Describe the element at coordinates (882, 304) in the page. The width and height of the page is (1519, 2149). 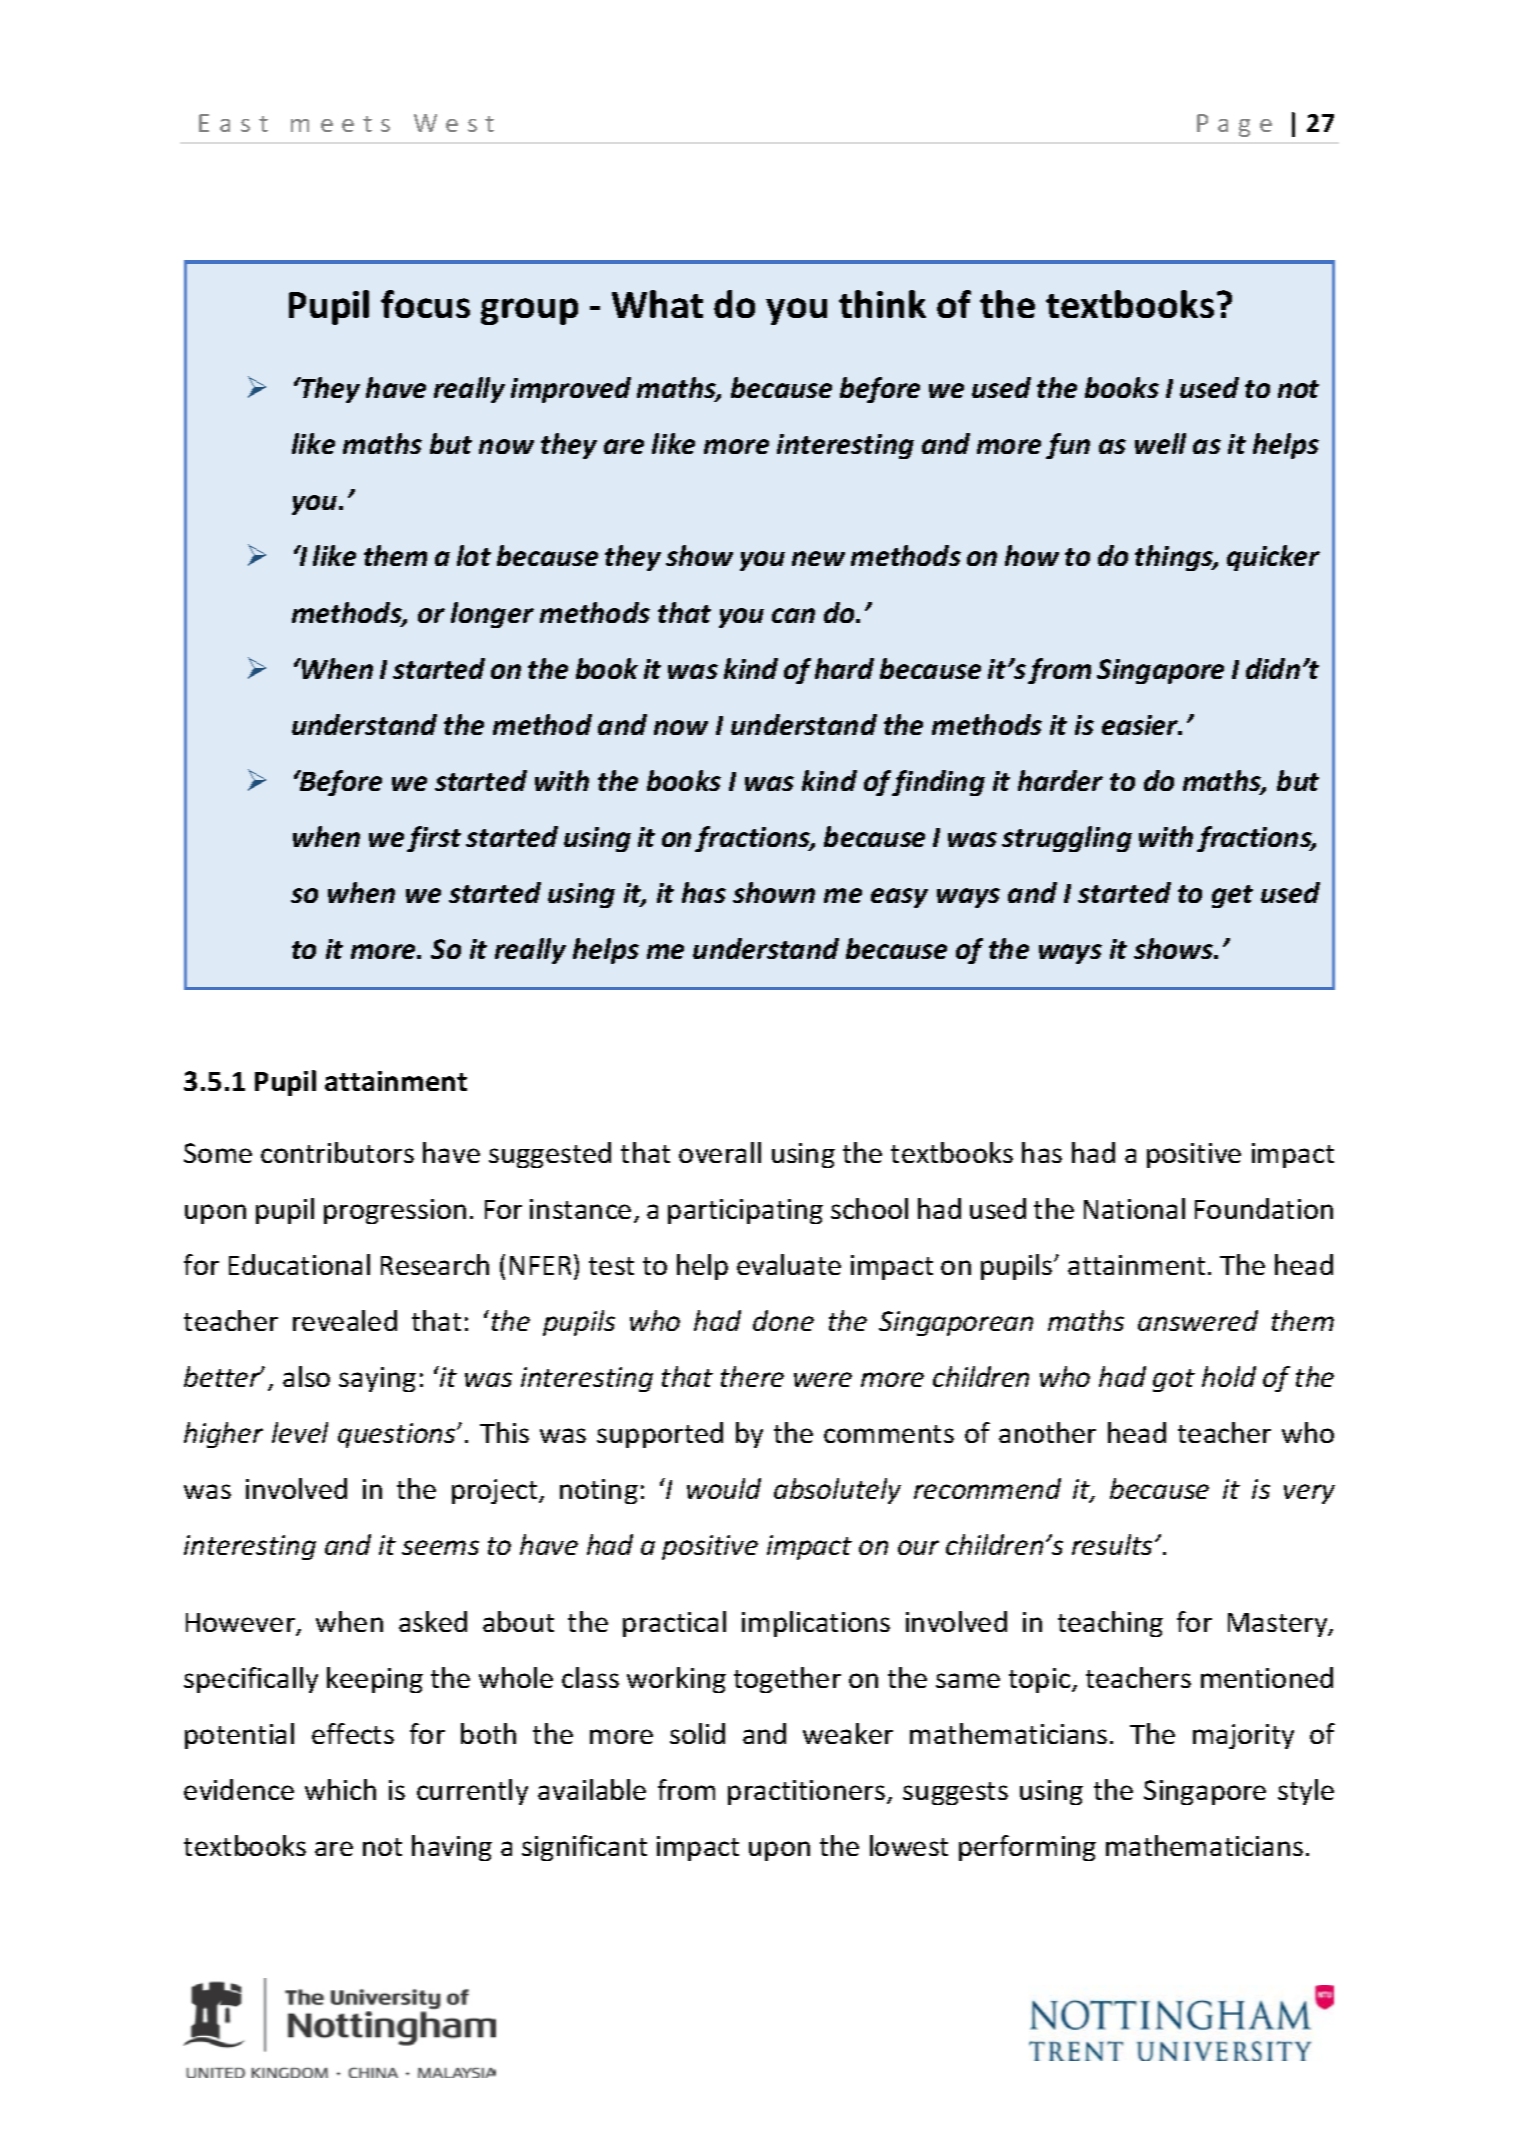
I see `think` at that location.
